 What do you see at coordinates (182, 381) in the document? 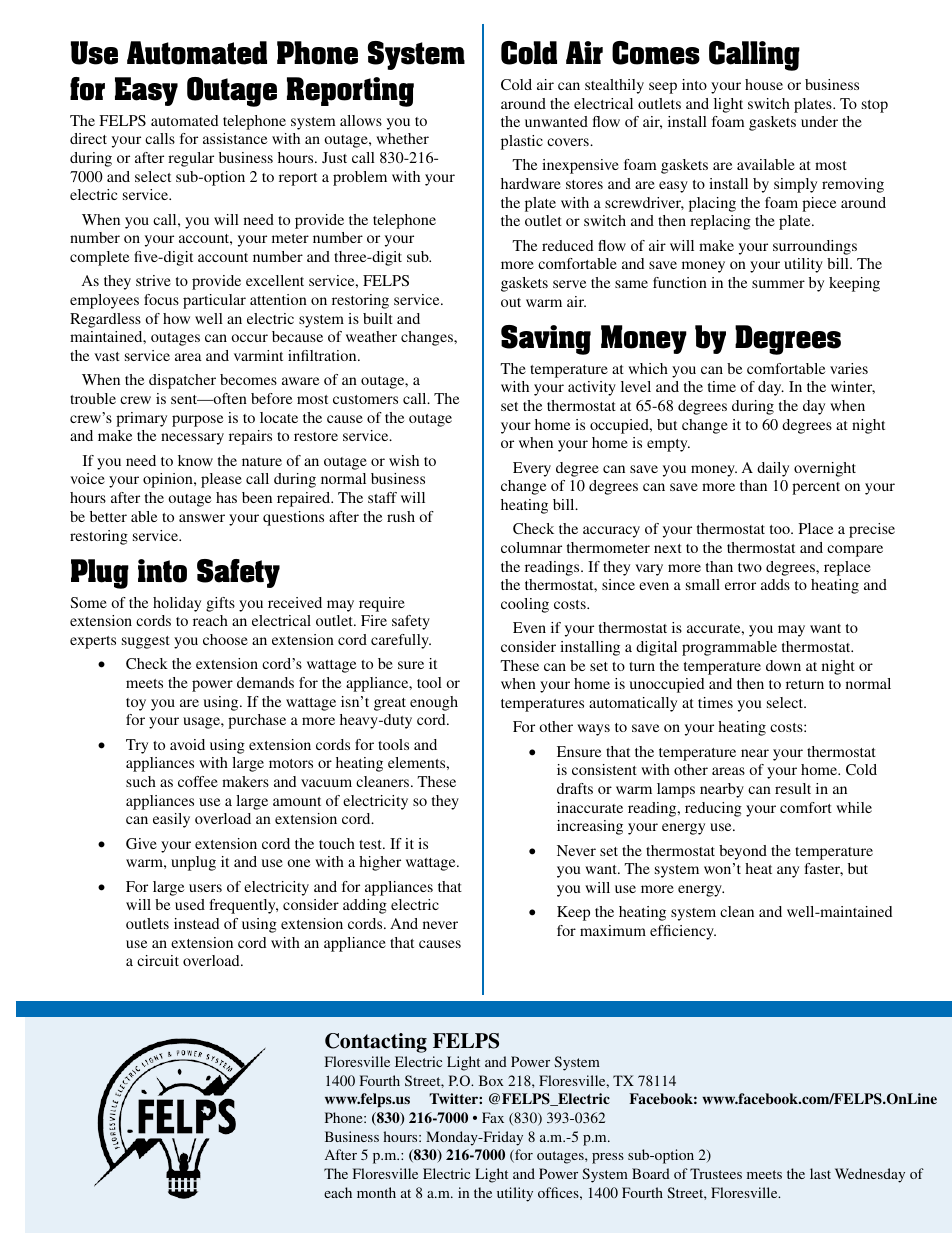
I see `dispatcher` at bounding box center [182, 381].
